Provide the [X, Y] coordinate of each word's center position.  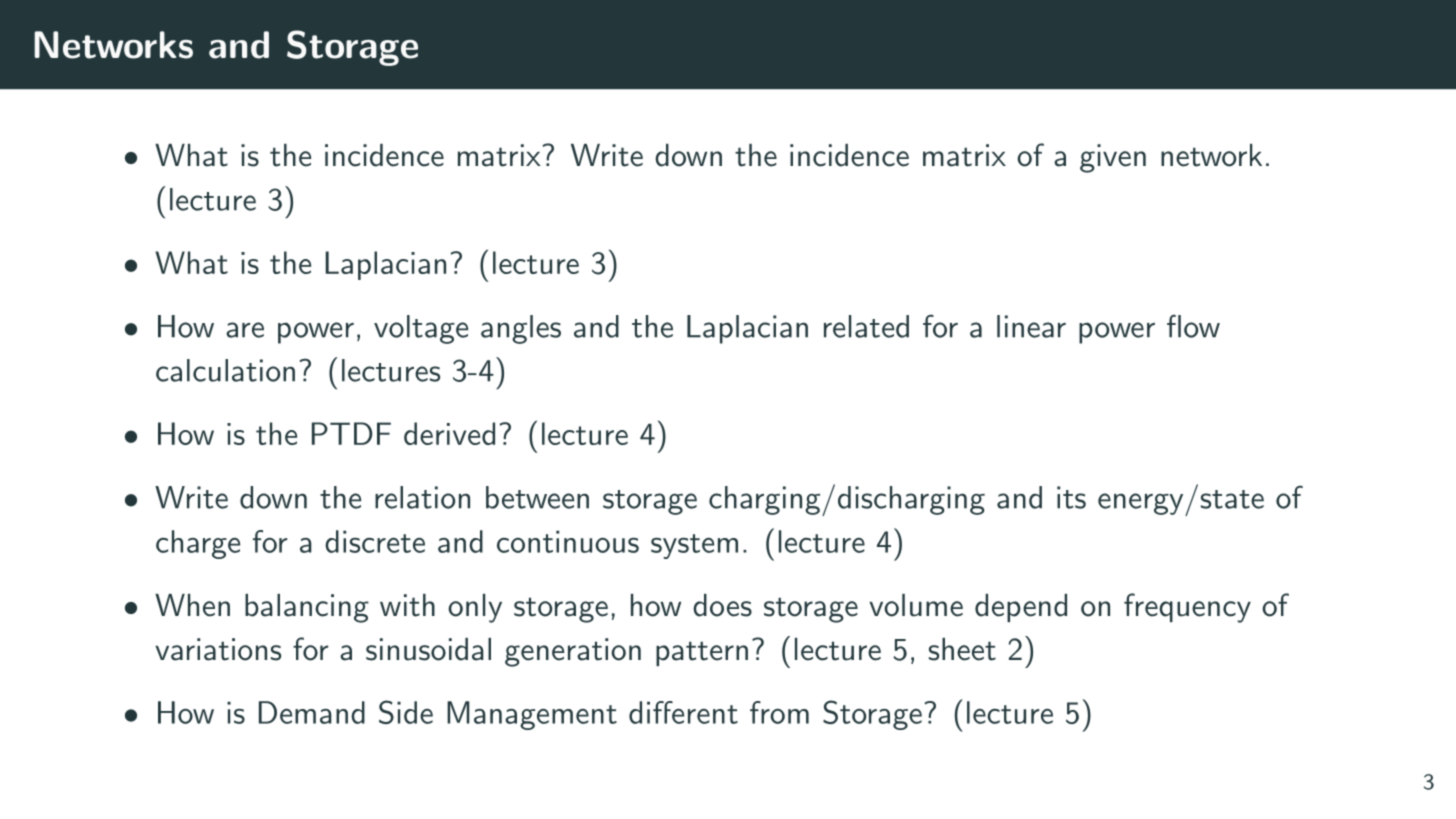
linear [1031, 326]
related [866, 326]
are [245, 330]
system [694, 546]
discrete [375, 541]
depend [1021, 608]
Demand [312, 712]
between [537, 497]
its [1071, 497]
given [1113, 158]
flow [1193, 326]
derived [449, 433]
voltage [421, 329]
